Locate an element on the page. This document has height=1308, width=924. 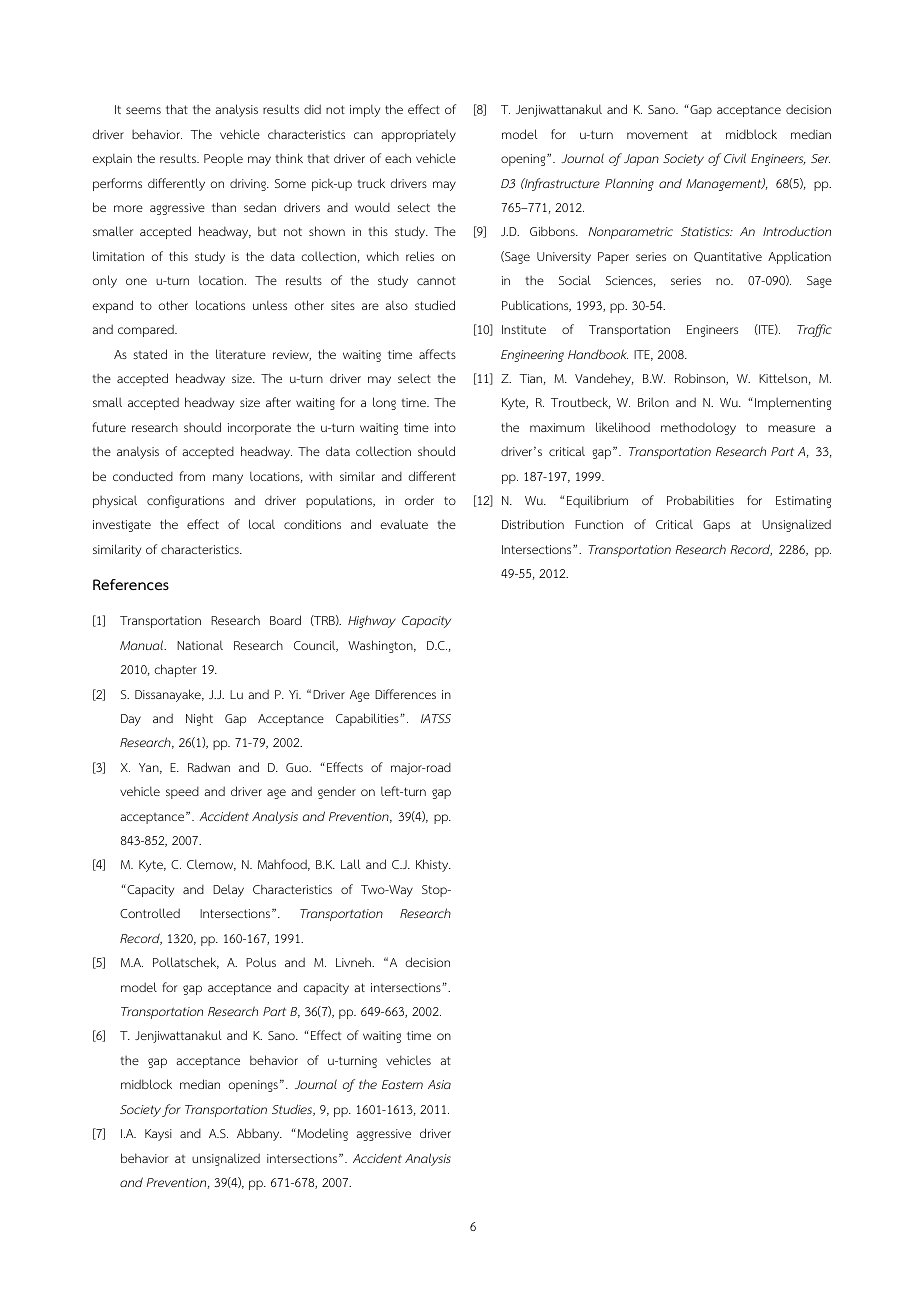
Civil is located at coordinates (735, 158).
